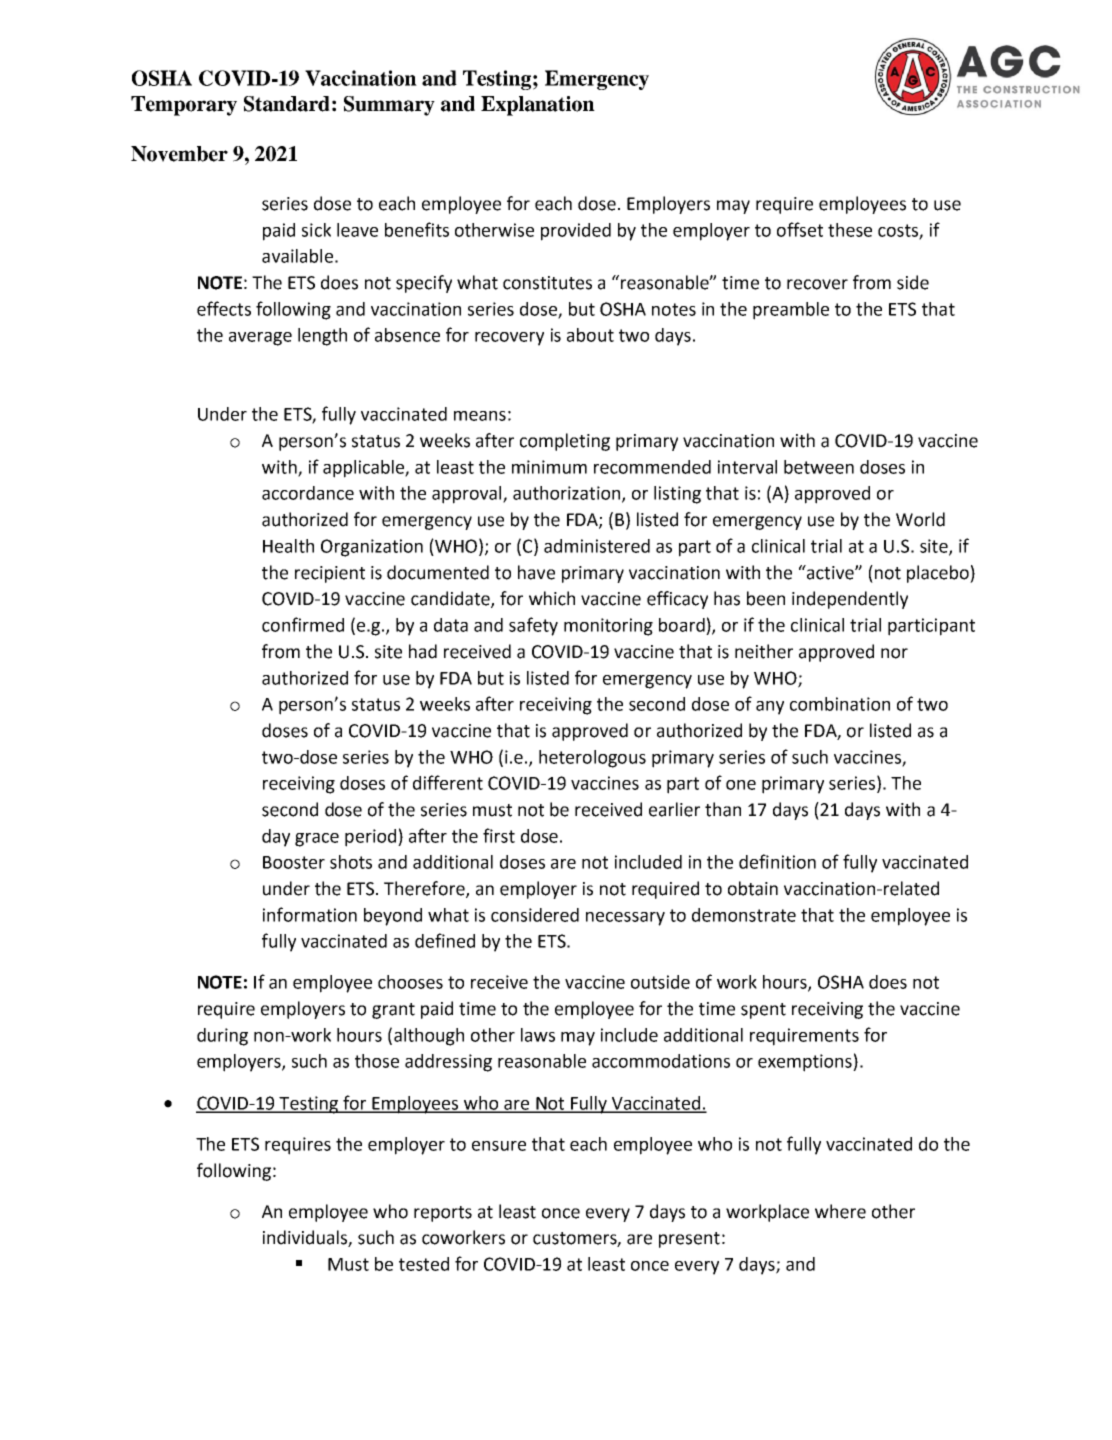  I want to click on combination, so click(840, 704).
